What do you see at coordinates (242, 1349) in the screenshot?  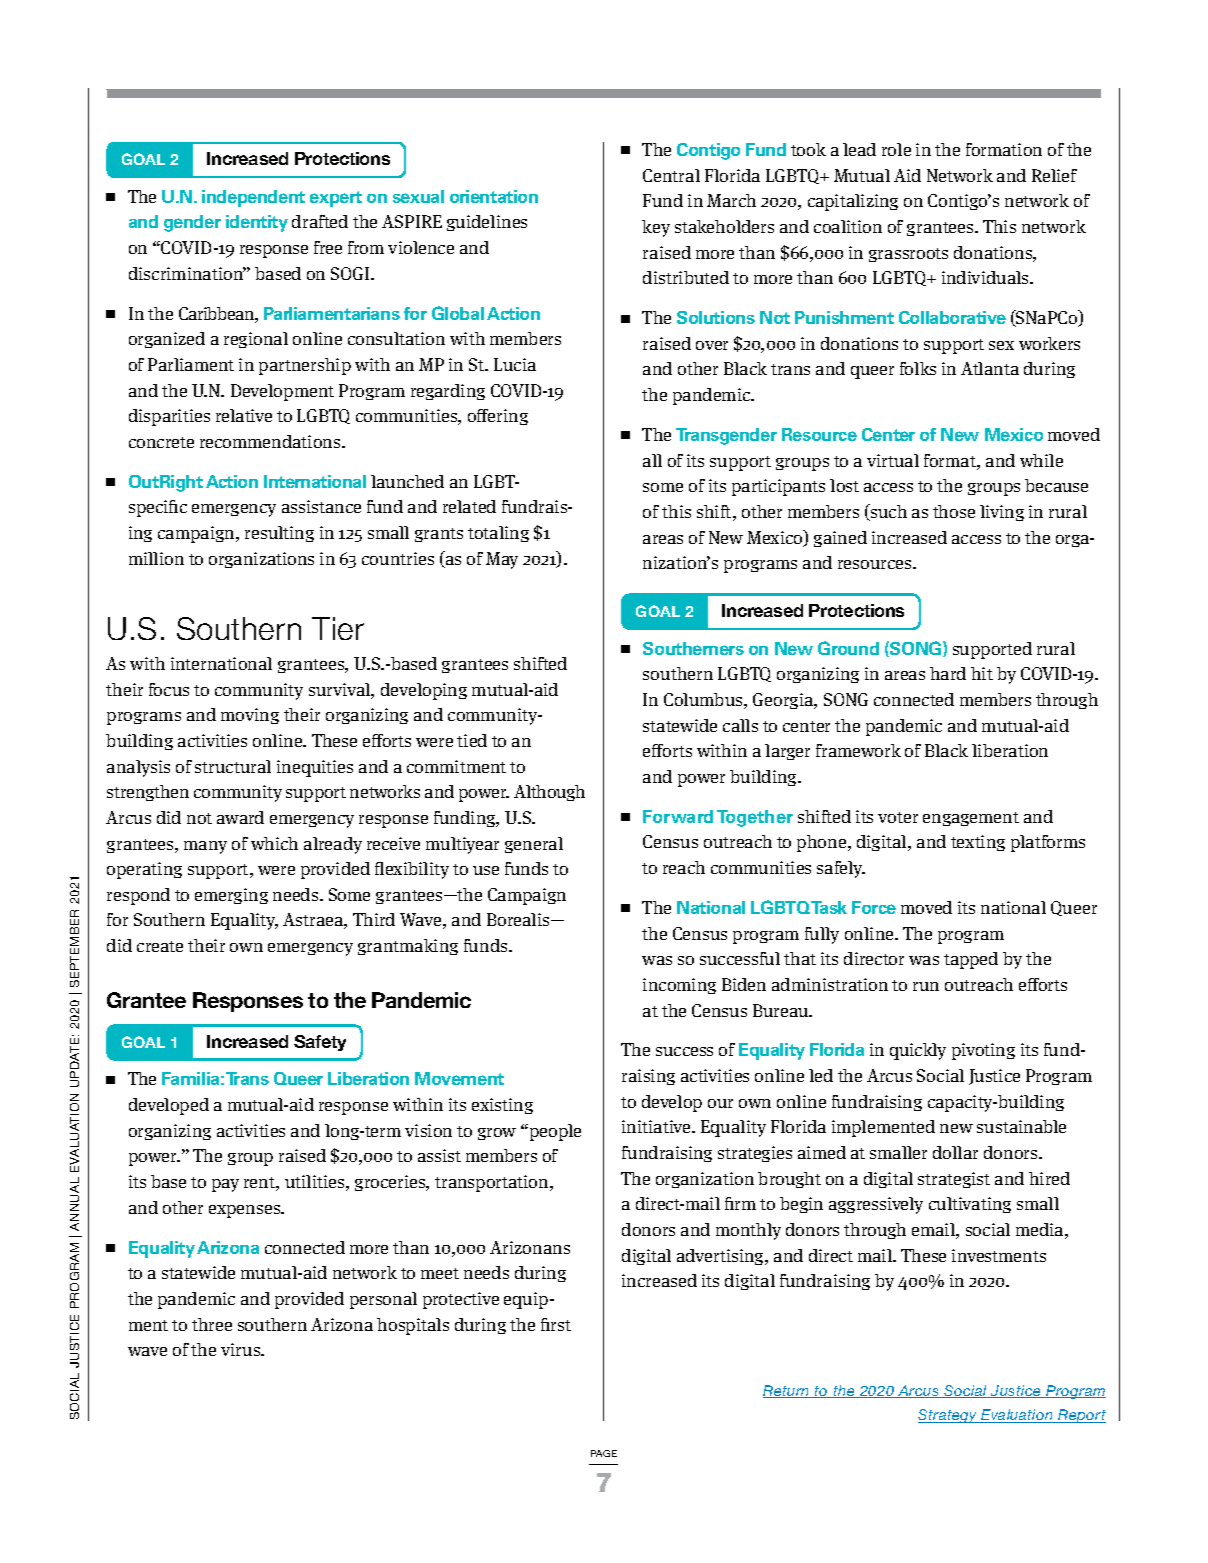 I see `virus` at bounding box center [242, 1349].
